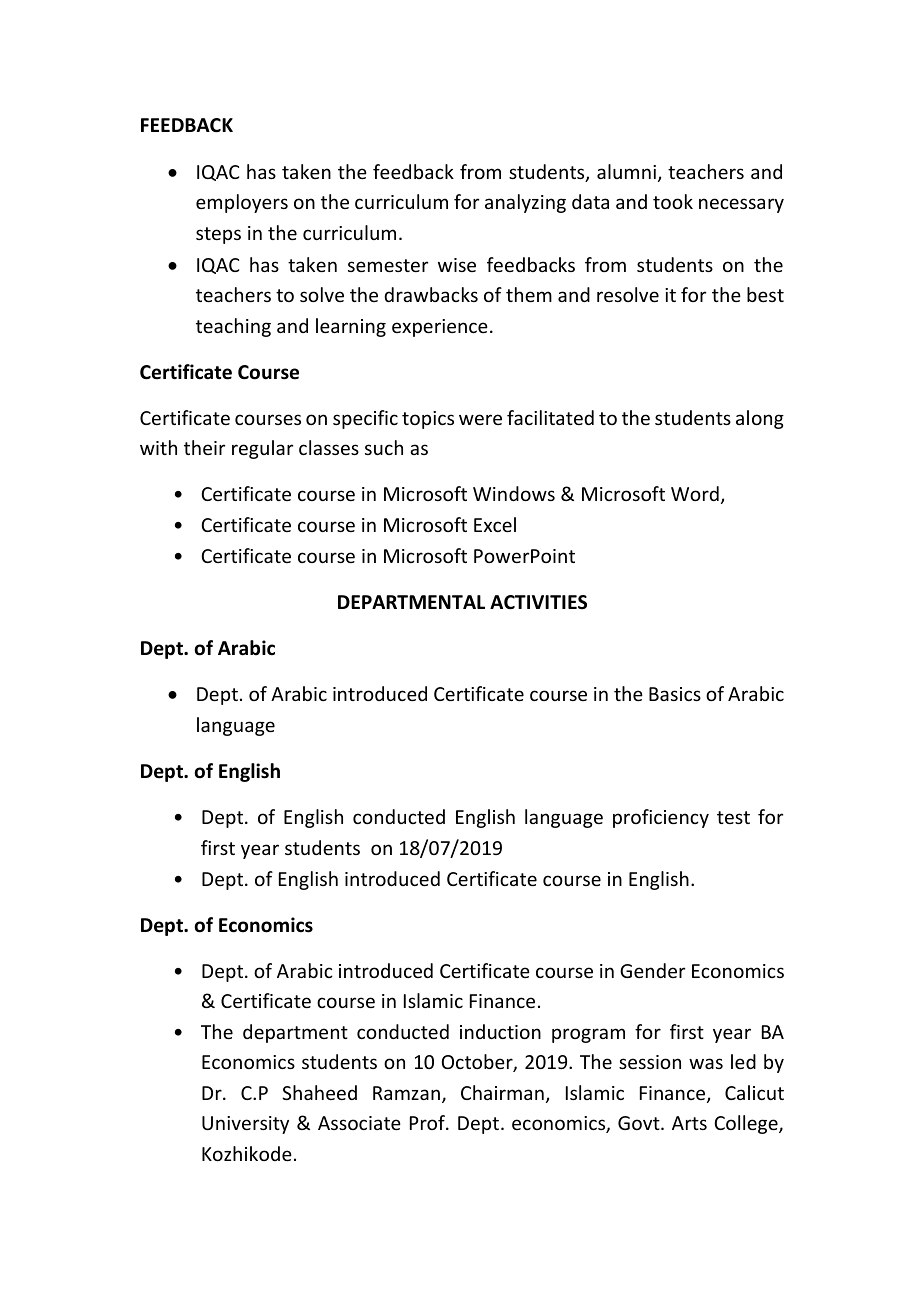  I want to click on University, so click(245, 1125).
